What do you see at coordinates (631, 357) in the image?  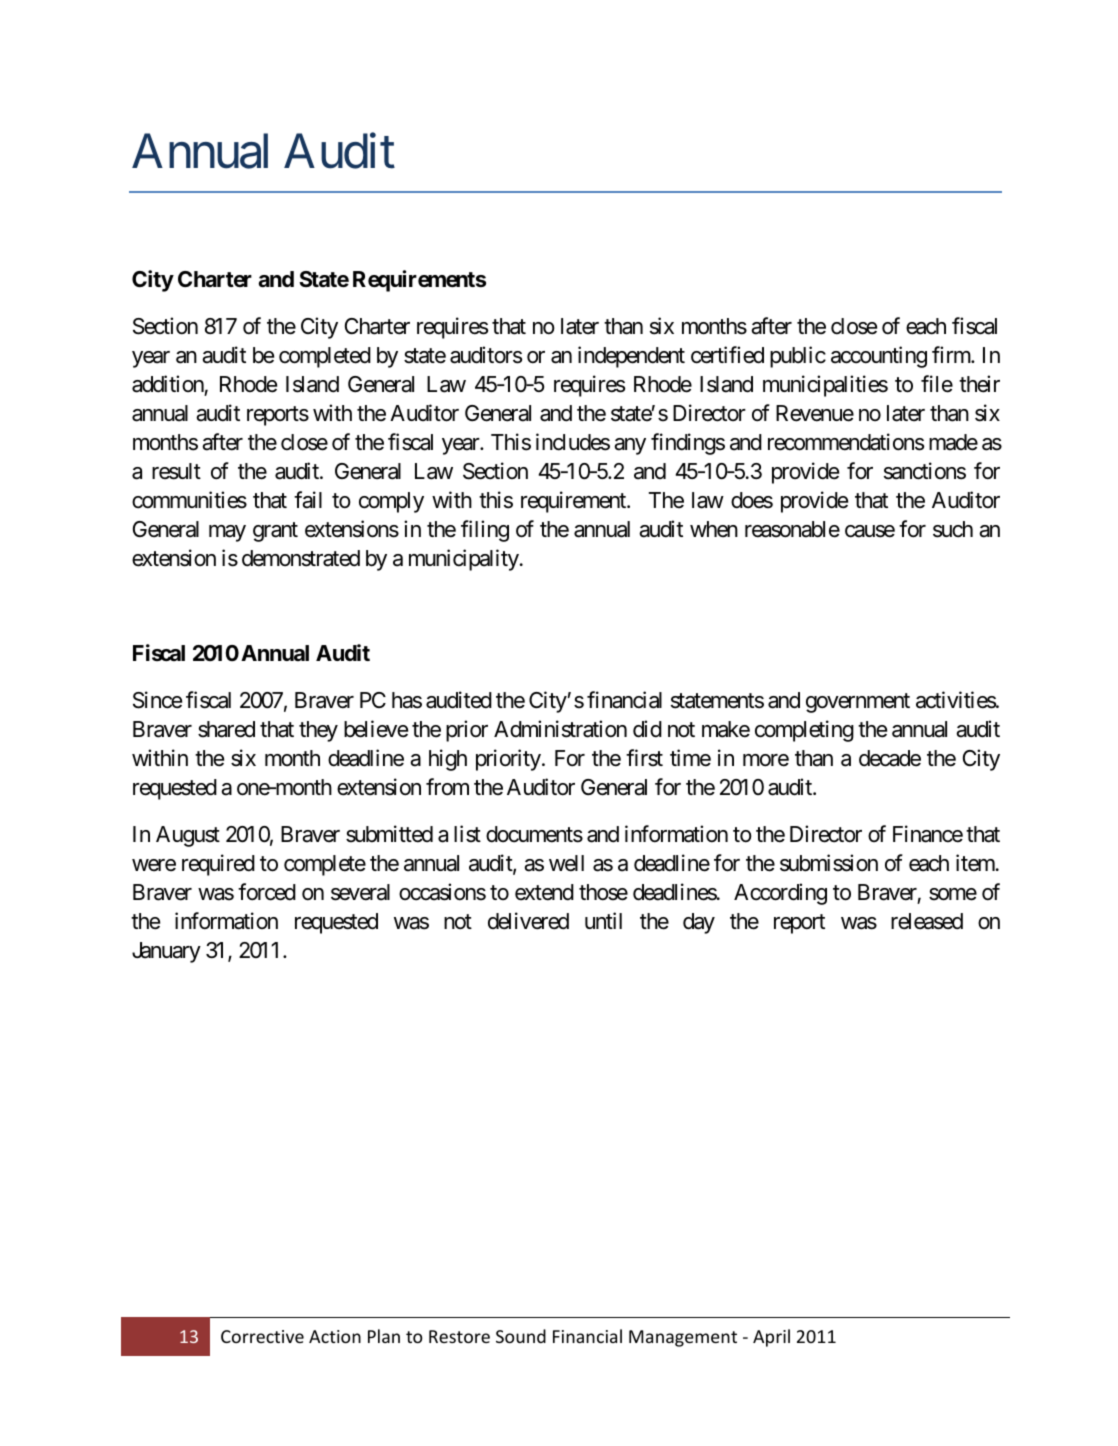 I see `independent` at bounding box center [631, 357].
